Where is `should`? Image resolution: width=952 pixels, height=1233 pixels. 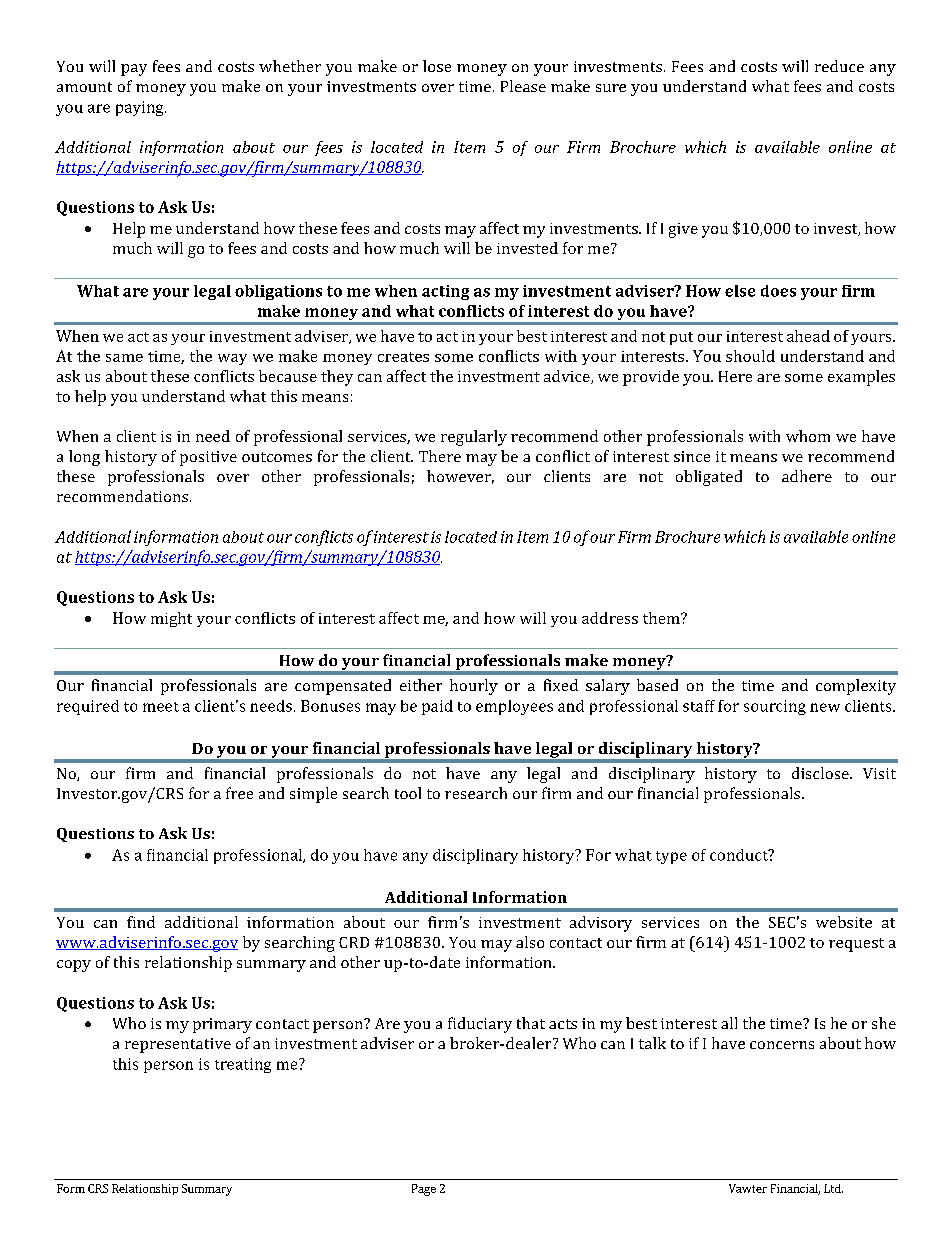
should is located at coordinates (750, 356).
